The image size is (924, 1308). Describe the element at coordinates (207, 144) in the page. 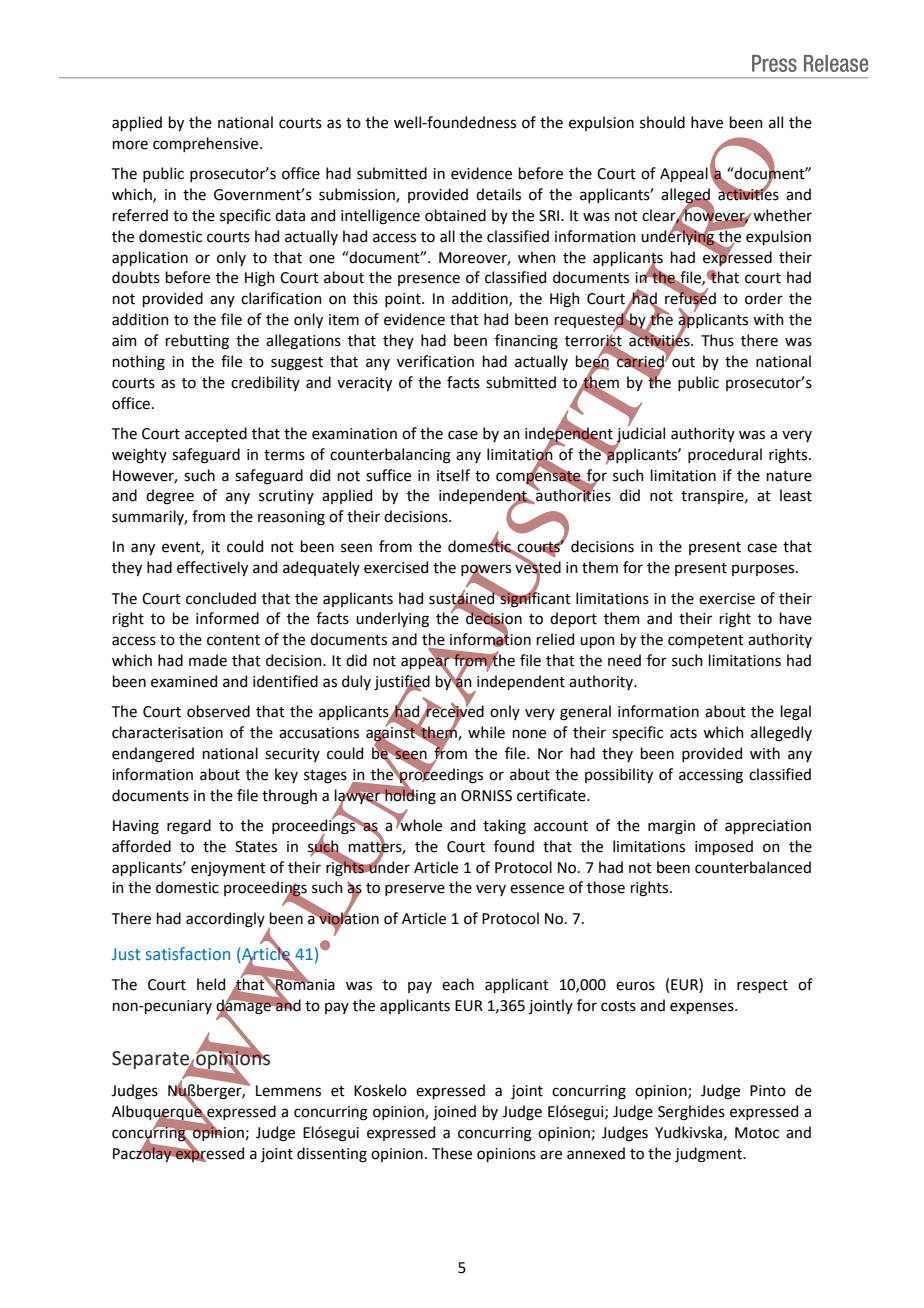

I see `comprehensive` at that location.
